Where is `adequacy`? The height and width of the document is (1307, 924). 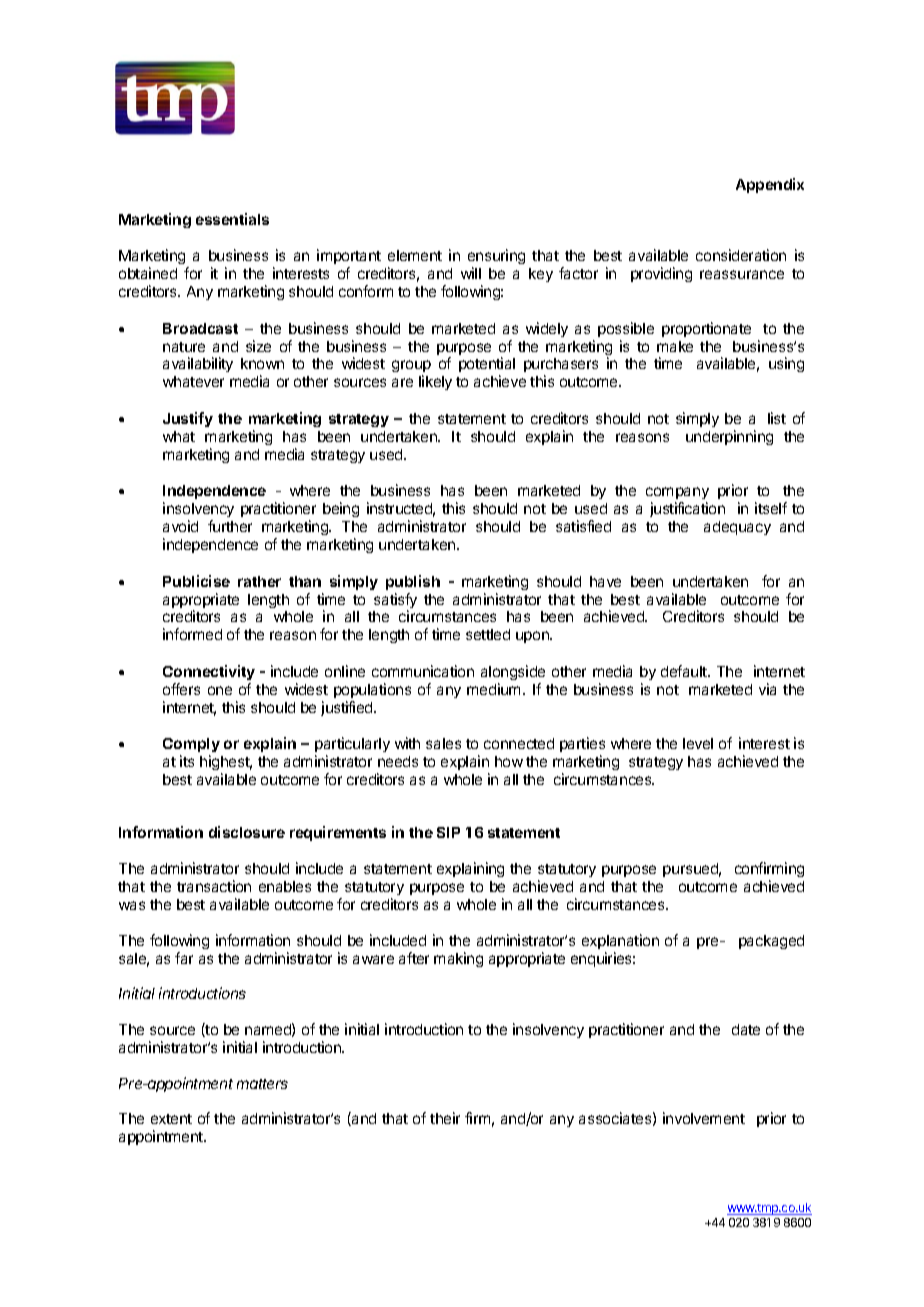 adequacy is located at coordinates (737, 528).
